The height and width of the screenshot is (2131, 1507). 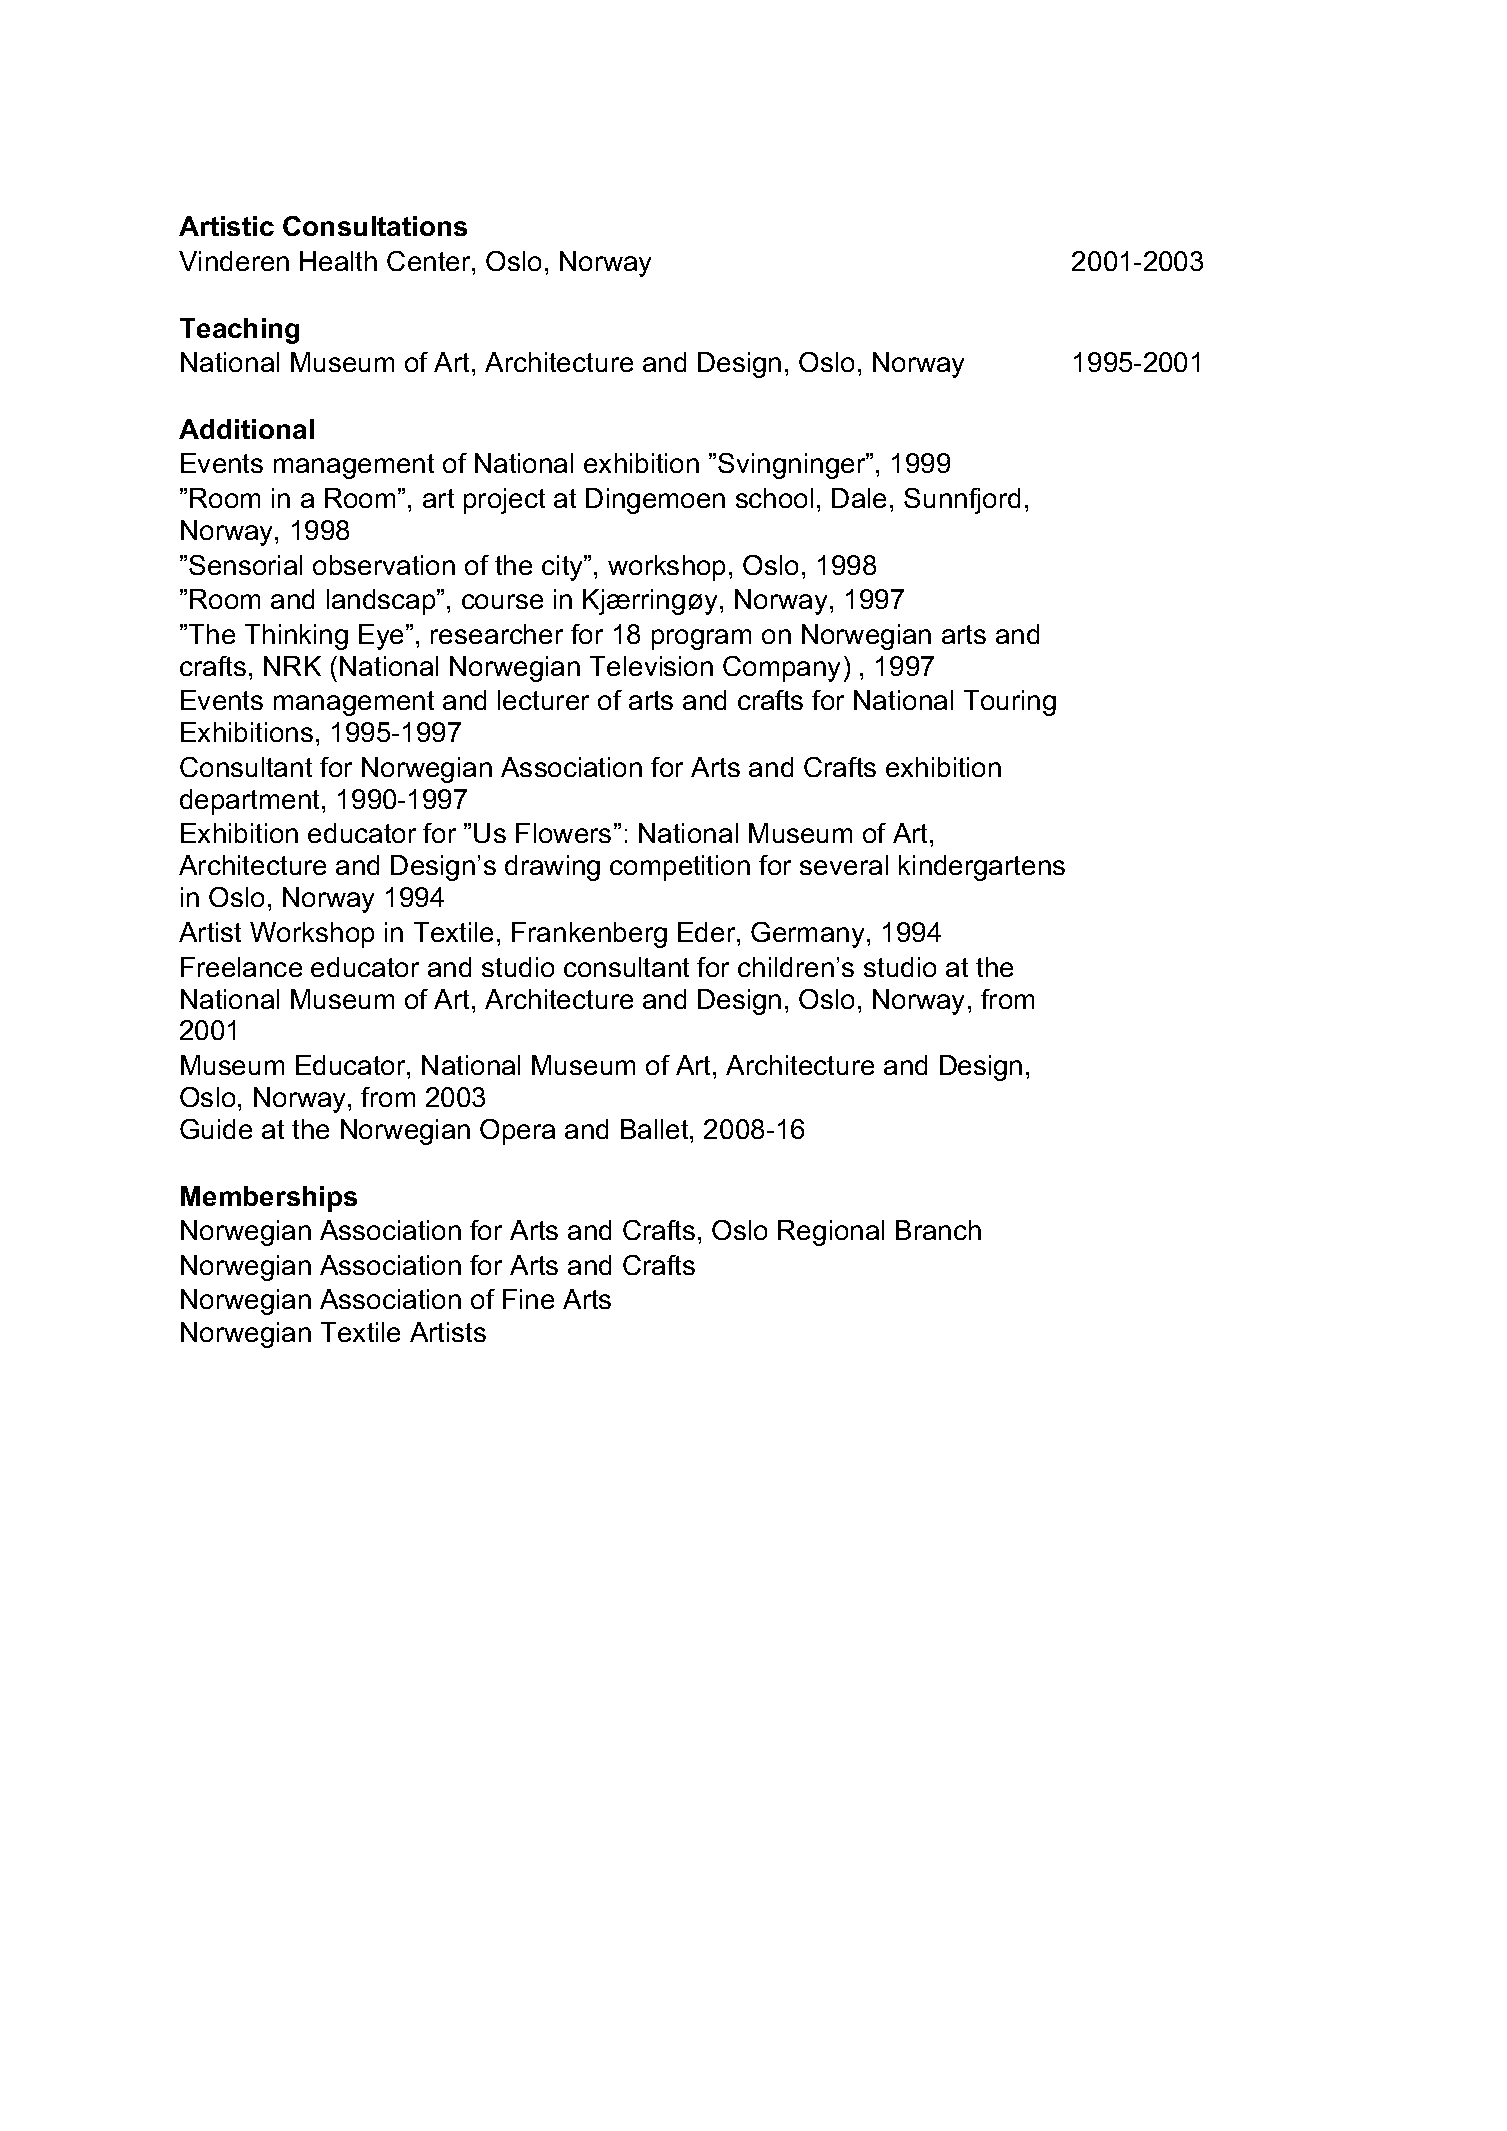 I want to click on Television, so click(x=651, y=666).
